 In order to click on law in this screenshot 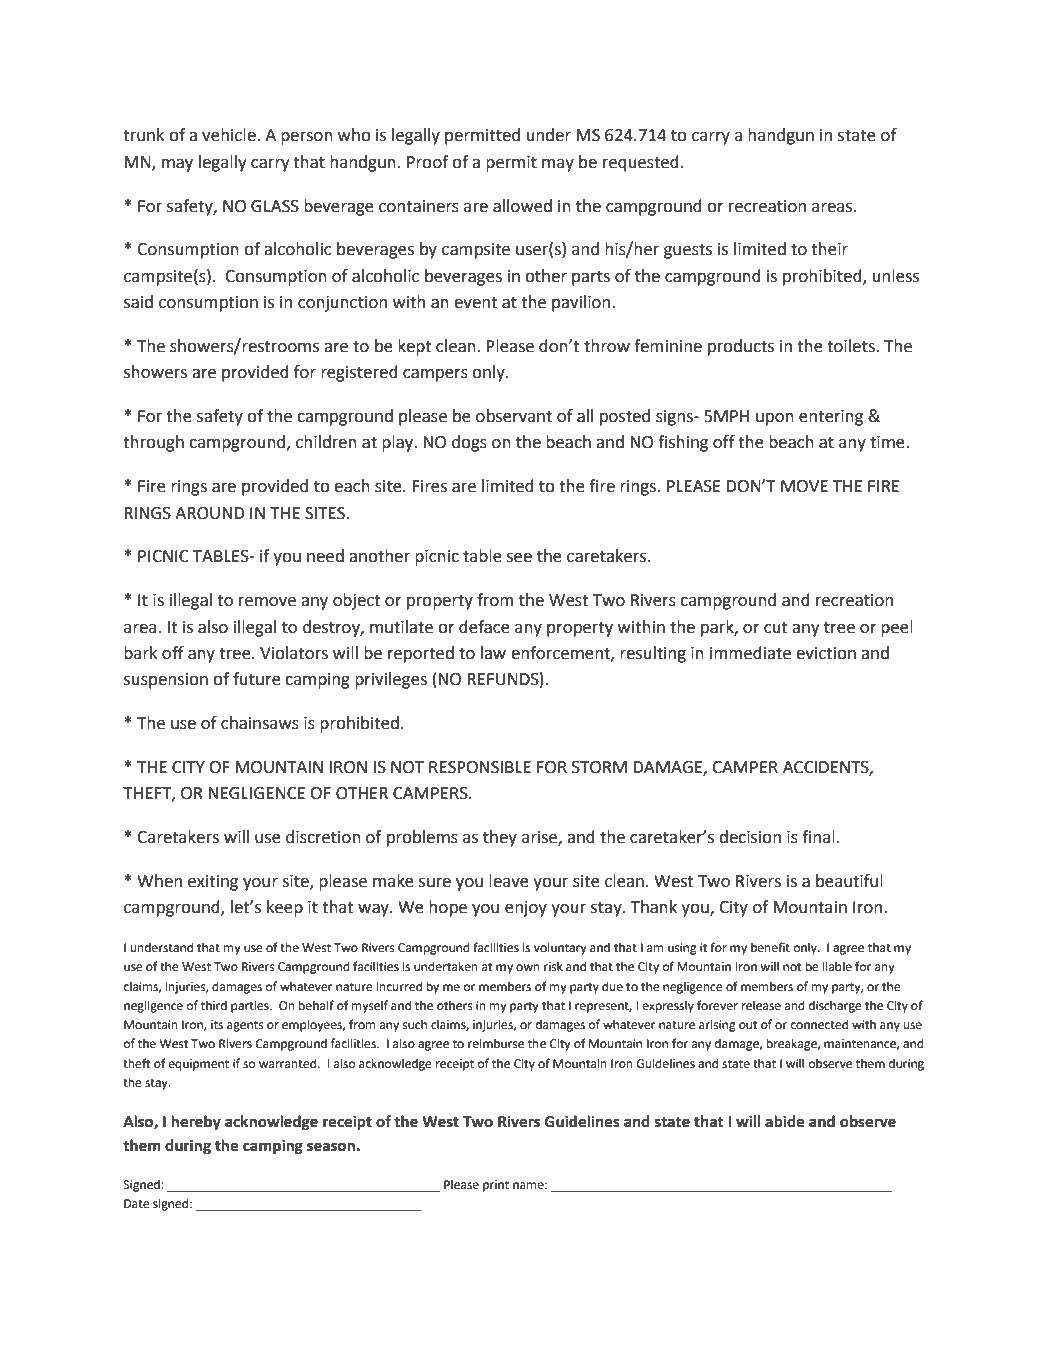, I will do `click(493, 653)`.
